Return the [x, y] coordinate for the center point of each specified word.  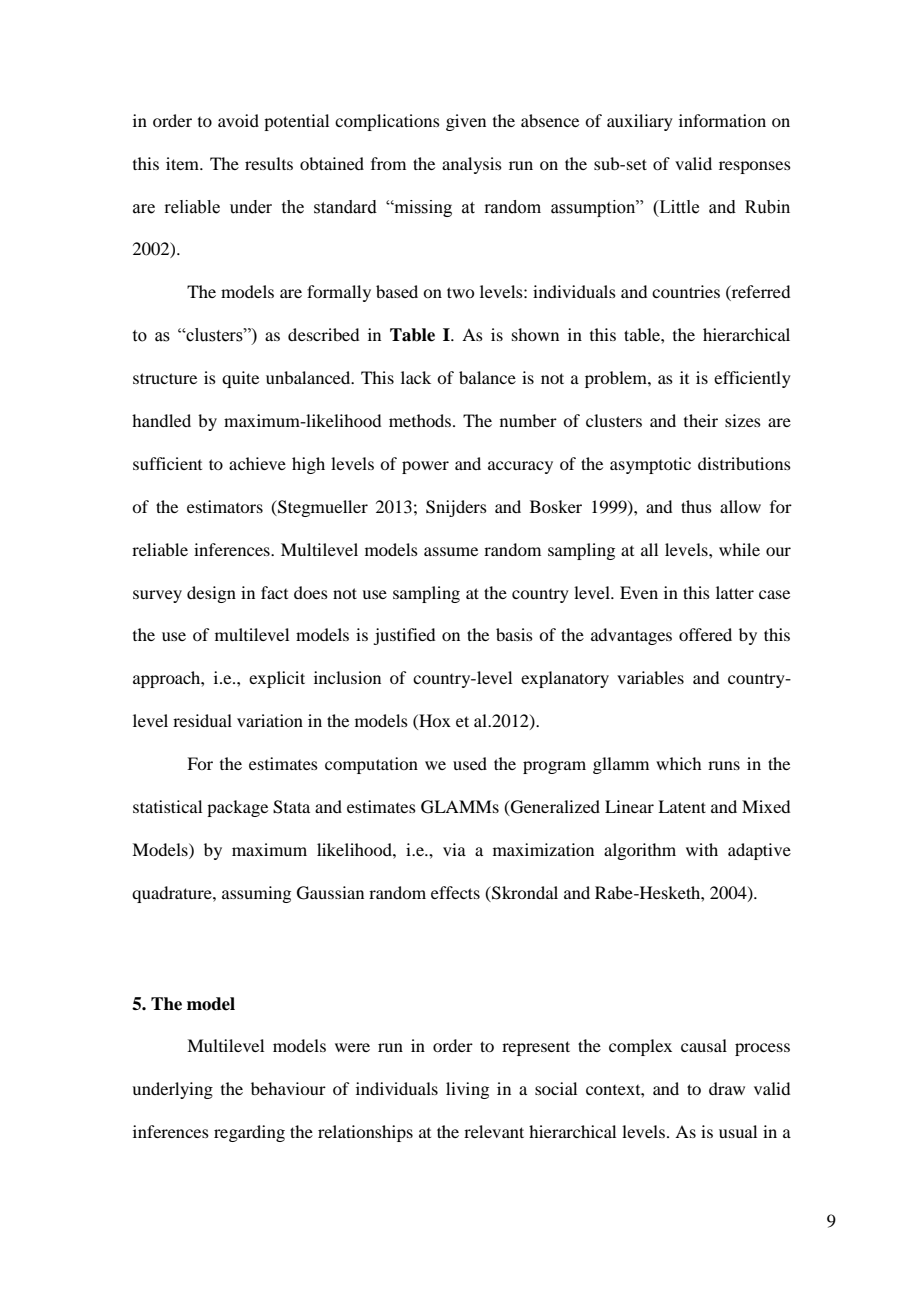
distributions [744, 463]
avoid [238, 120]
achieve [257, 463]
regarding [249, 1133]
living [467, 1090]
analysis [472, 165]
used [470, 763]
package [237, 808]
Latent [682, 806]
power [425, 467]
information [722, 120]
